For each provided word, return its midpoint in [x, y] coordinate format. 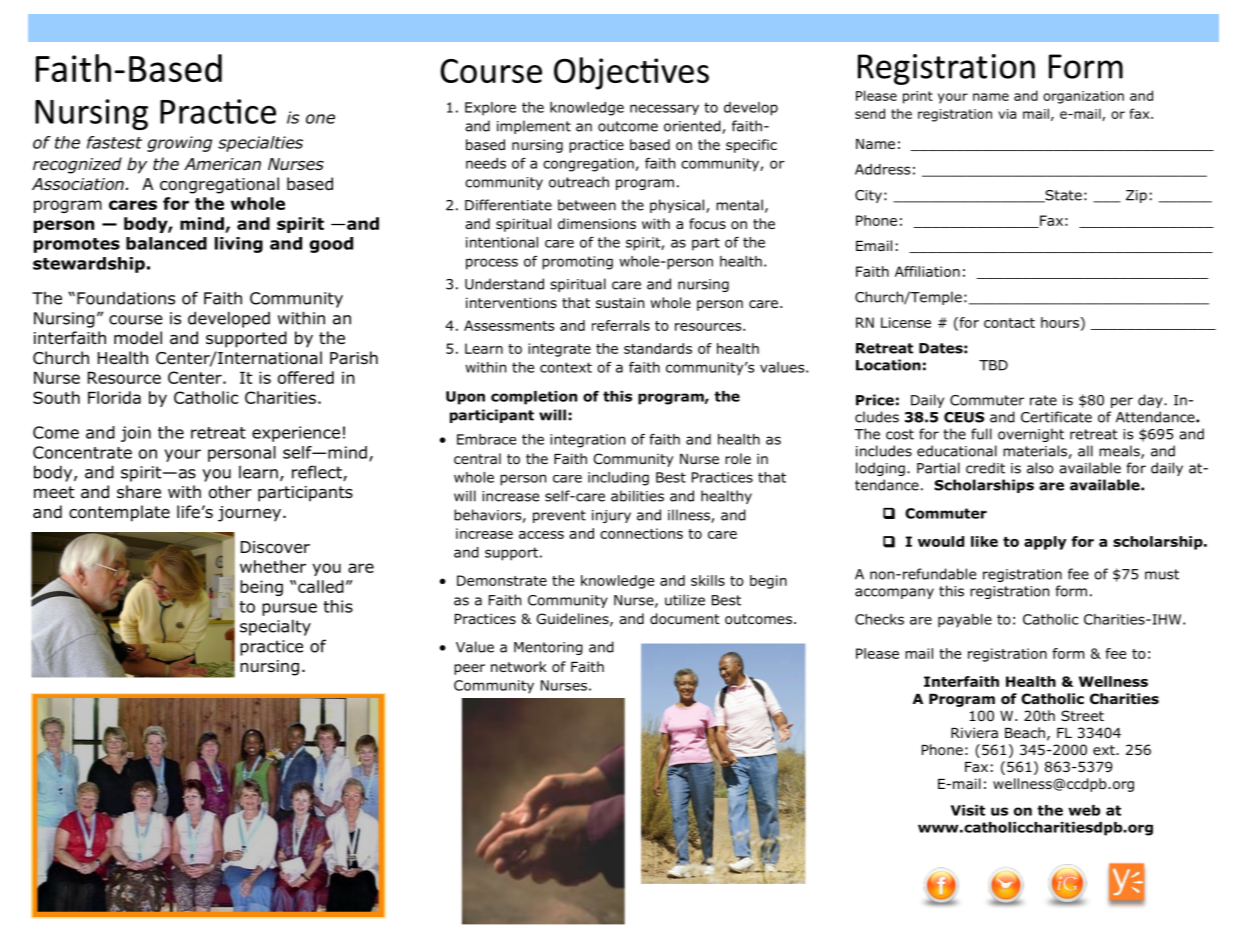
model [138, 338]
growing [179, 144]
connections [641, 533]
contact [1009, 323]
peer [469, 669]
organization [1083, 97]
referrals [621, 325]
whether [273, 566]
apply [1045, 543]
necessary [664, 109]
